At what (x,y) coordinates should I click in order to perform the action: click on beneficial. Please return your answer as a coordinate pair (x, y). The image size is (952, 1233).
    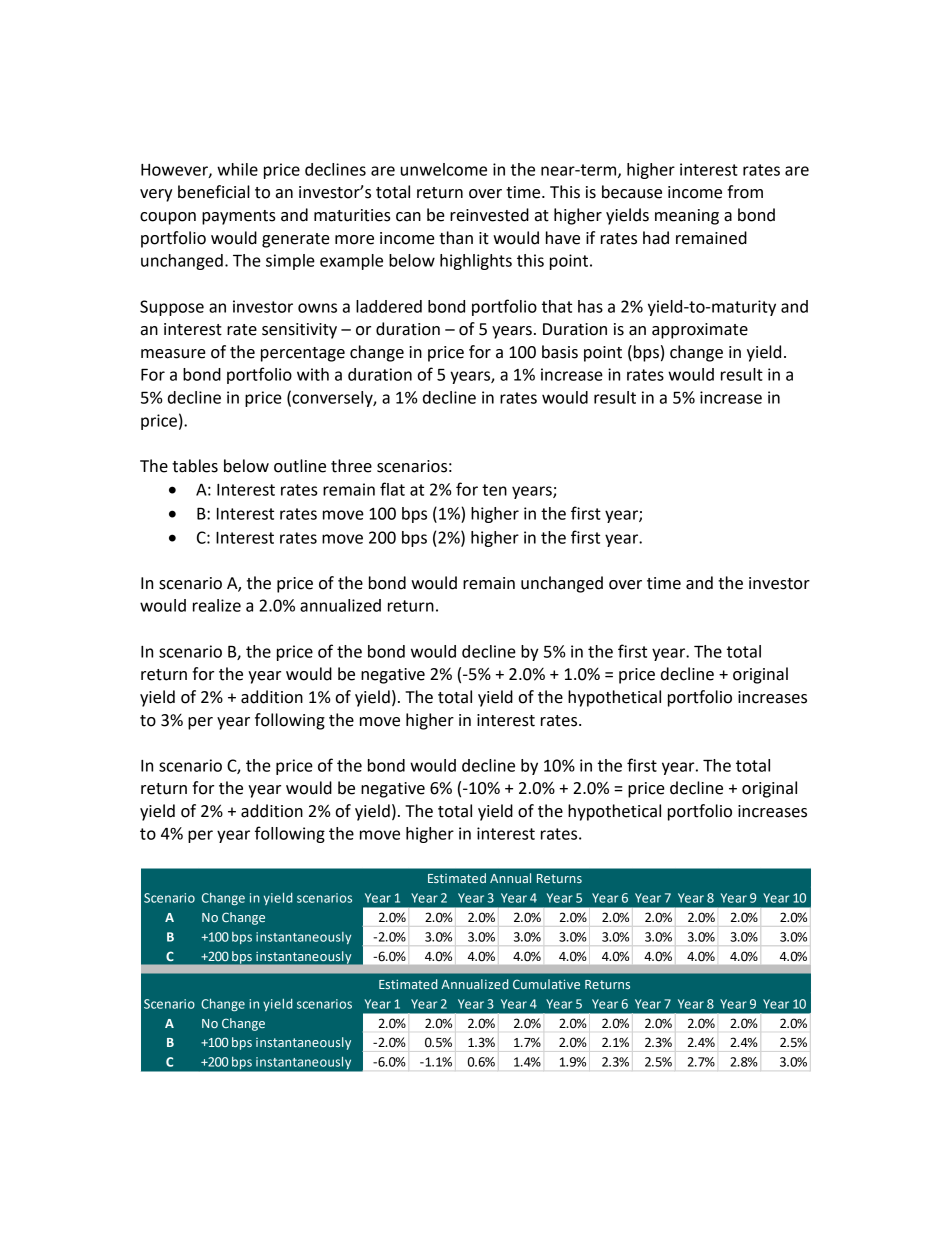
    Looking at the image, I should click on (214, 192).
